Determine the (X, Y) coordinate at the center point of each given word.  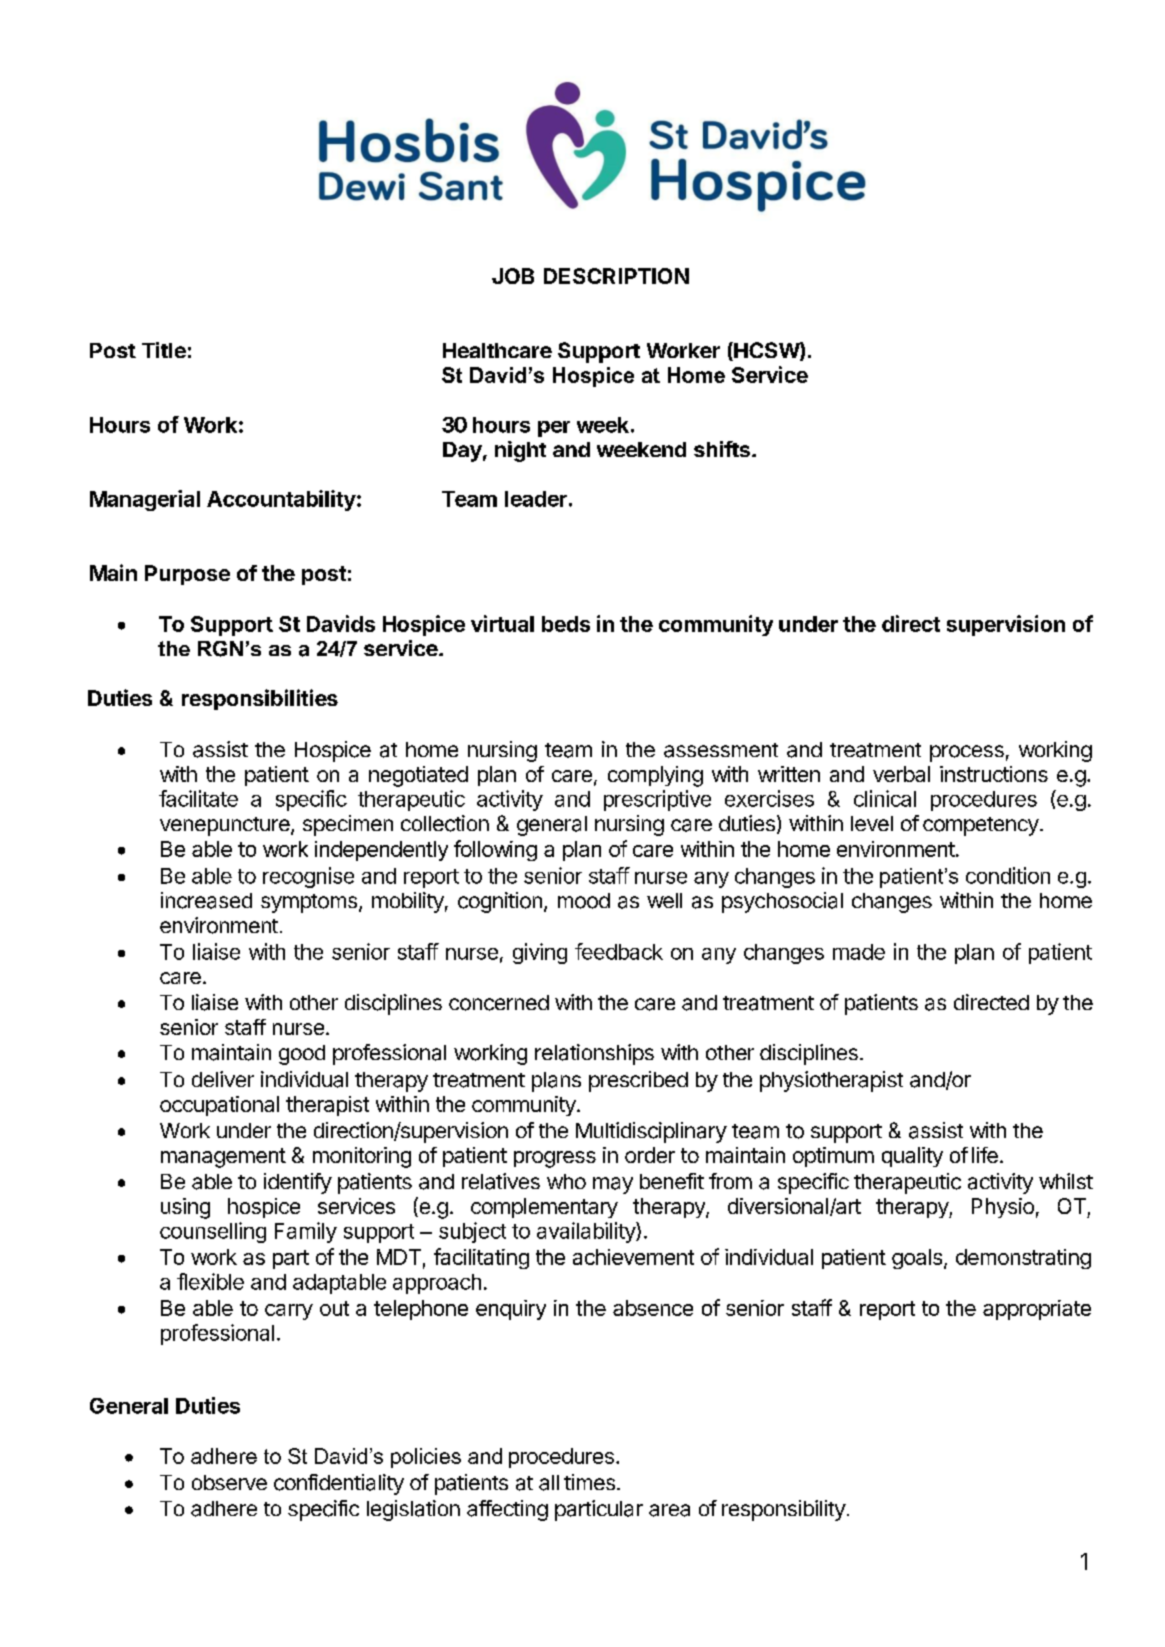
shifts (722, 449)
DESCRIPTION (616, 276)
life (985, 1155)
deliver (223, 1079)
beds (566, 624)
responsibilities (260, 699)
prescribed (638, 1081)
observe (229, 1482)
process (967, 753)
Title (164, 350)
